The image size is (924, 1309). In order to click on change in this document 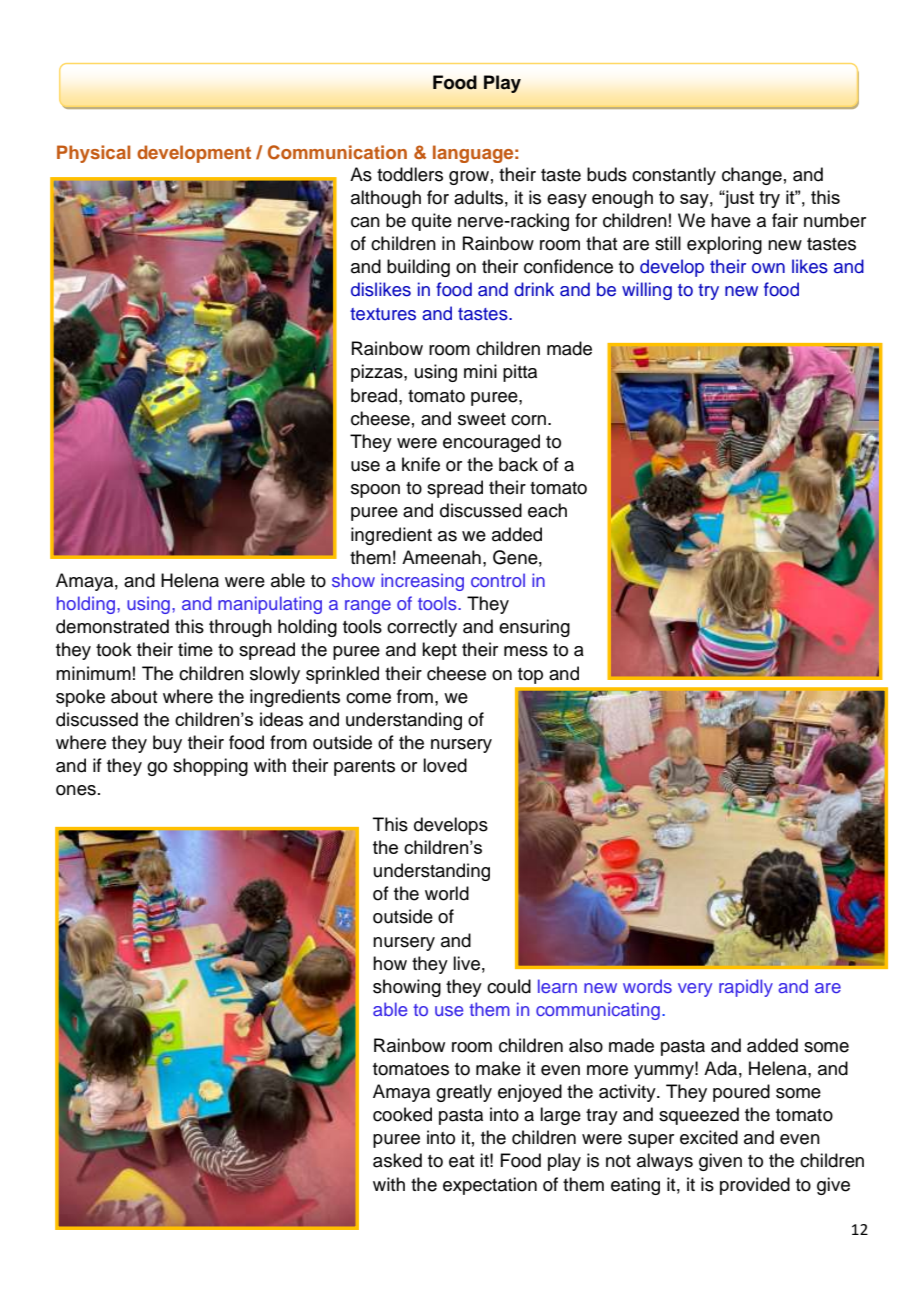, I will do `click(752, 176)`.
